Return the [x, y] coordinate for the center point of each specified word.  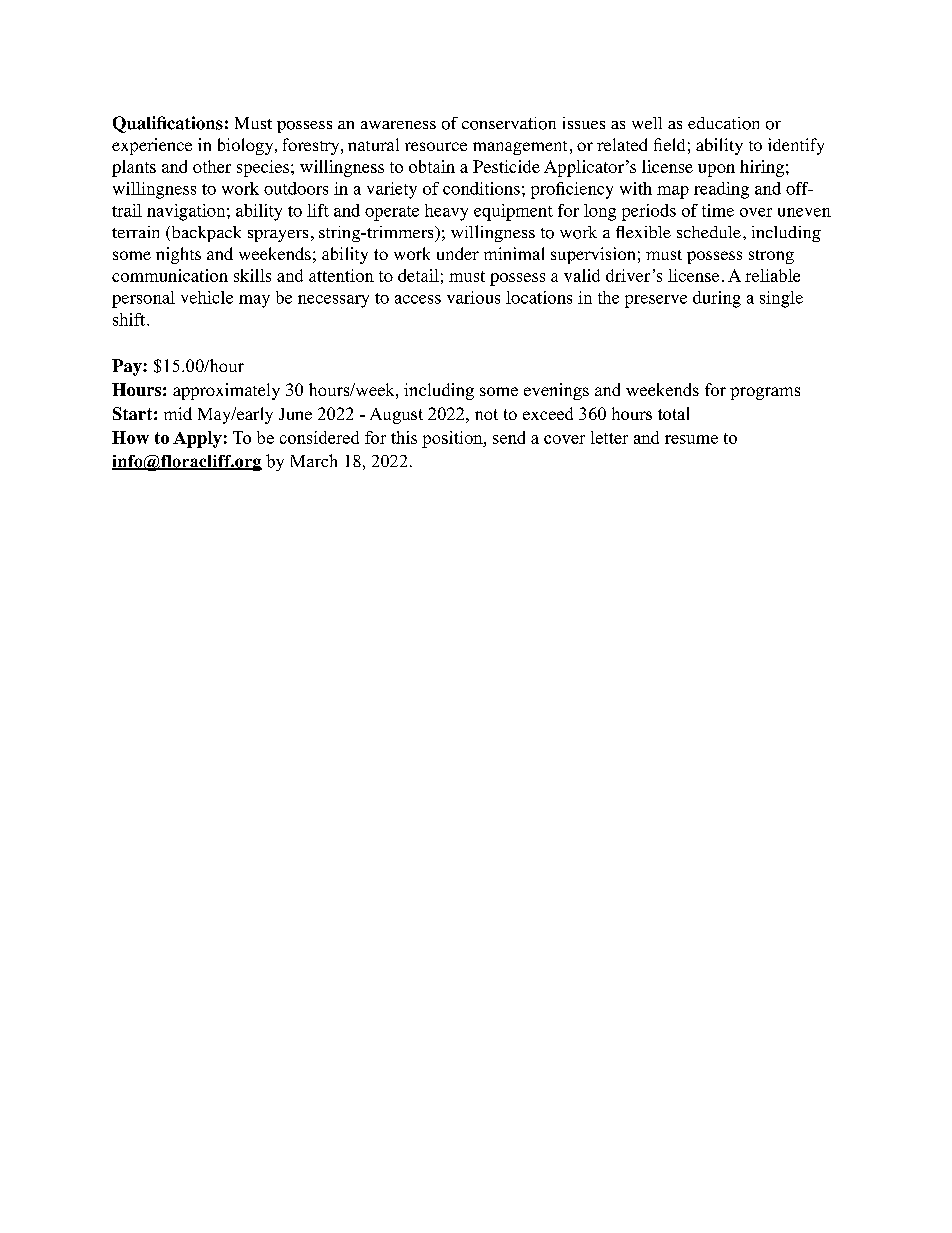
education [723, 123]
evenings [556, 391]
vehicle [207, 297]
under [458, 253]
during [717, 299]
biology [247, 146]
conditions [481, 188]
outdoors [296, 188]
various [473, 297]
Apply [197, 439]
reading [721, 190]
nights [178, 255]
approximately [226, 391]
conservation [509, 123]
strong [771, 257]
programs [765, 393]
